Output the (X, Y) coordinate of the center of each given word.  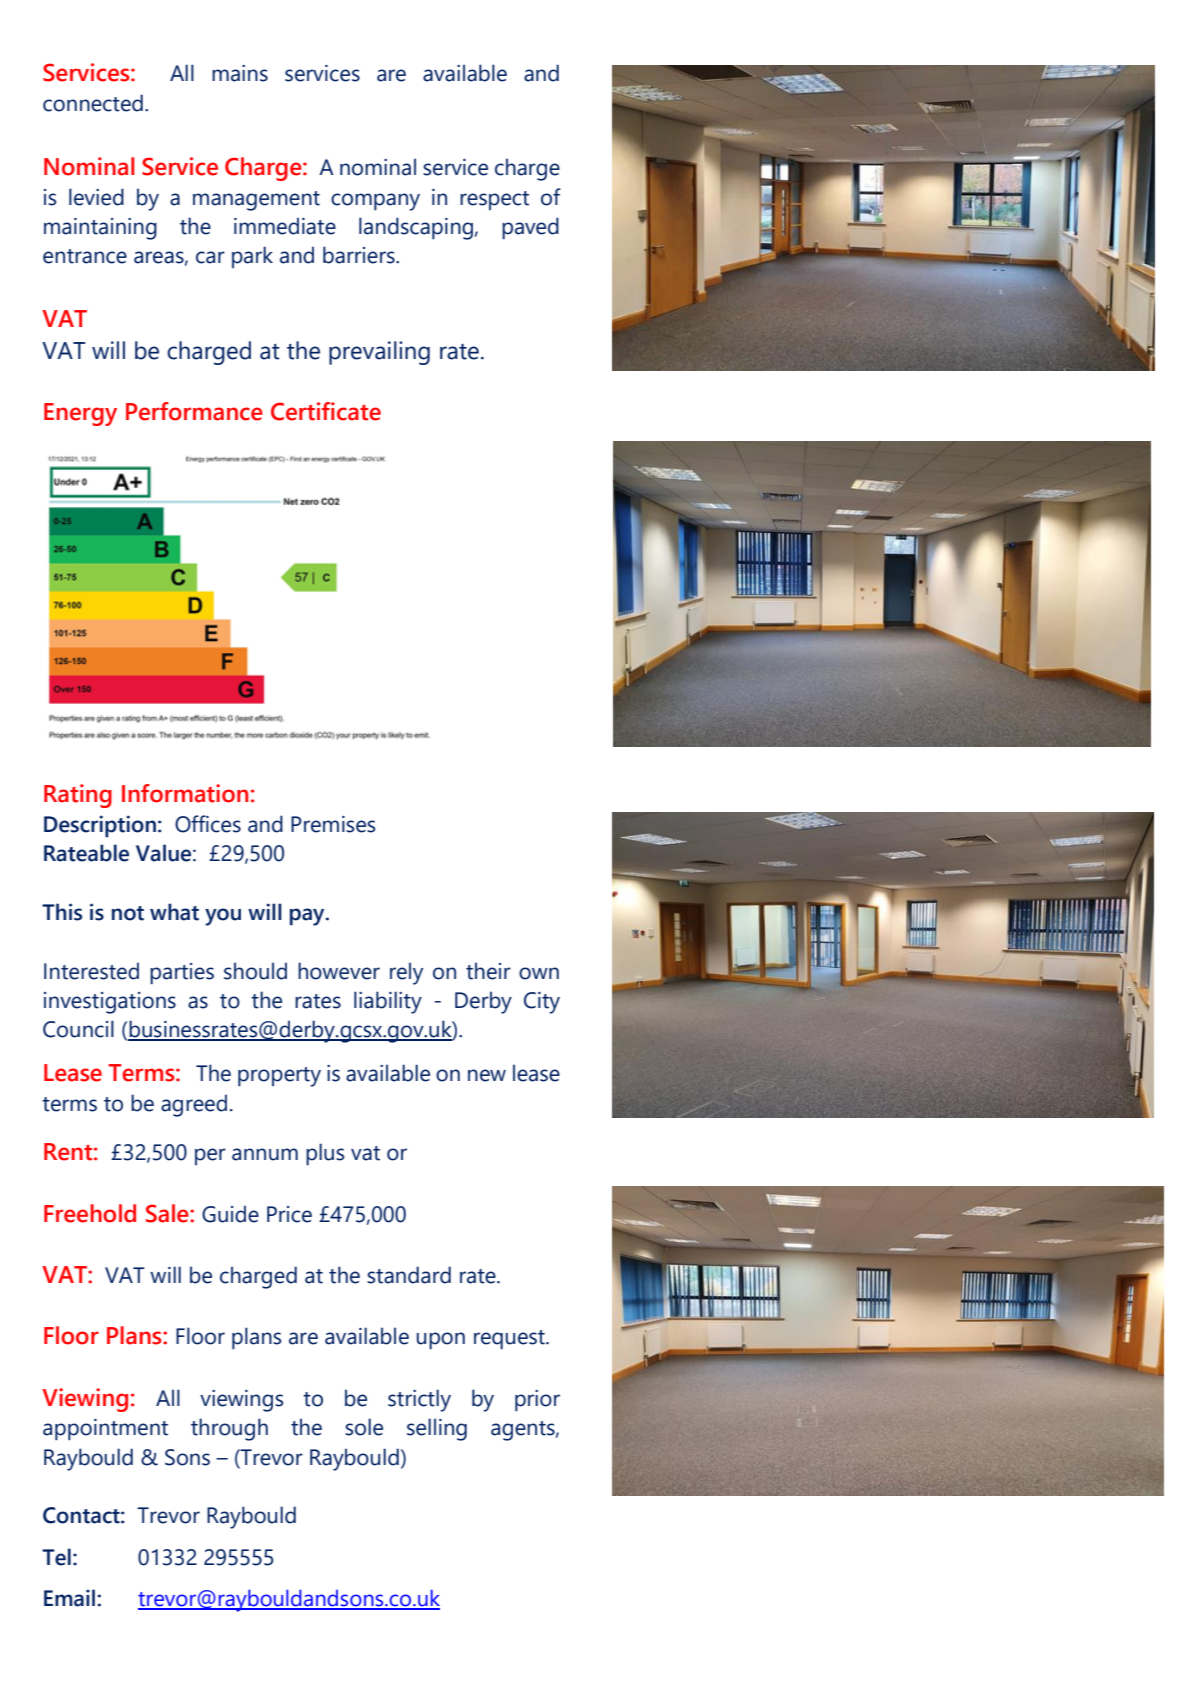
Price (289, 1214)
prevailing (379, 353)
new (487, 1075)
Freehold (90, 1213)
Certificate (326, 411)
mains (240, 73)
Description (100, 826)
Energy (80, 414)
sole (364, 1427)
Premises (333, 824)
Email (69, 1598)
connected (93, 103)
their (488, 971)
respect (494, 200)
